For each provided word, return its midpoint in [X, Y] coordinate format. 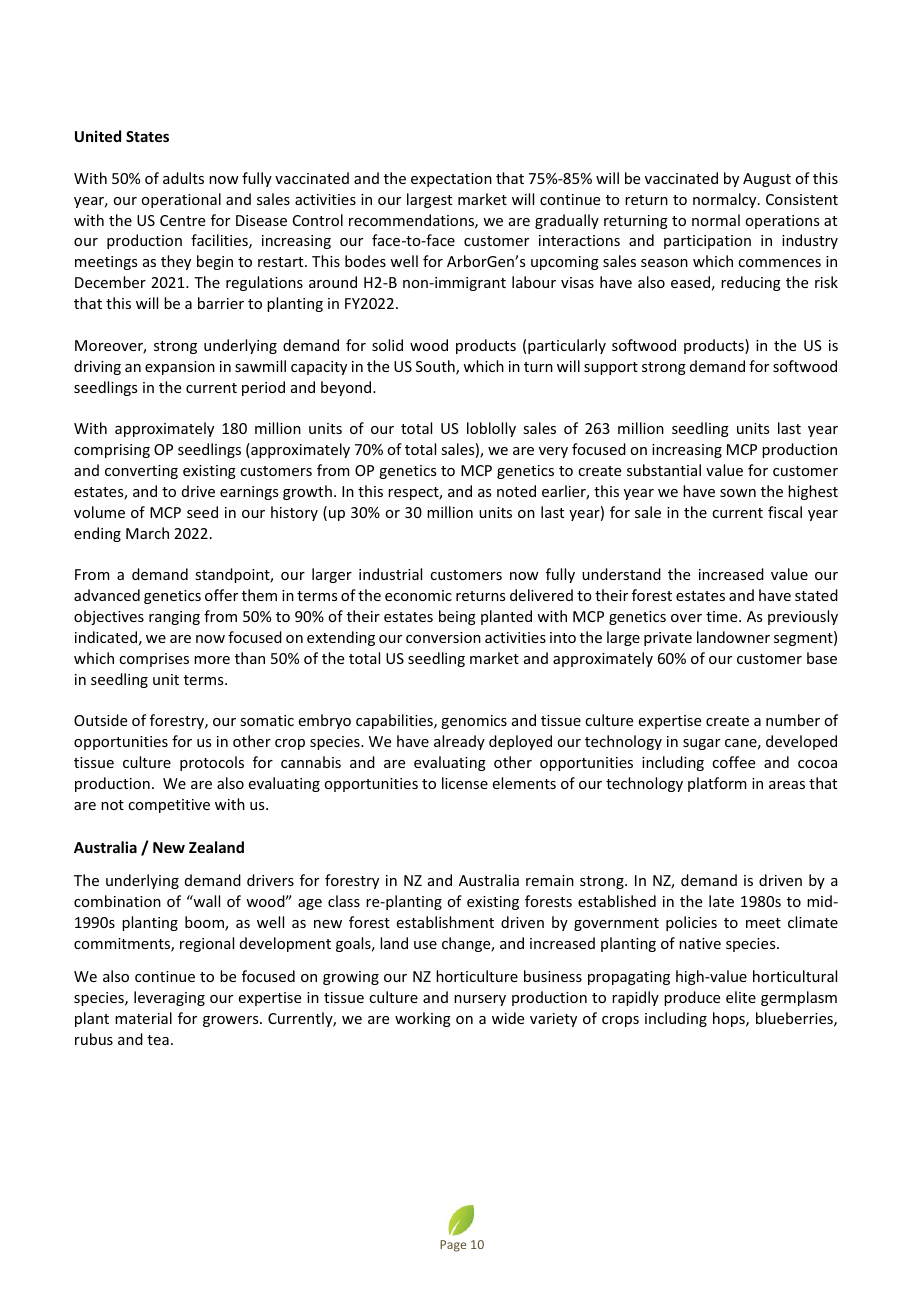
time [723, 616]
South [436, 367]
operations [782, 222]
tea [158, 1040]
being [457, 617]
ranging [174, 618]
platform [717, 784]
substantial [664, 470]
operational [181, 200]
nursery [480, 1000]
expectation [451, 180]
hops [730, 1019]
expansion [180, 368]
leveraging [169, 998]
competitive [169, 806]
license [465, 783]
